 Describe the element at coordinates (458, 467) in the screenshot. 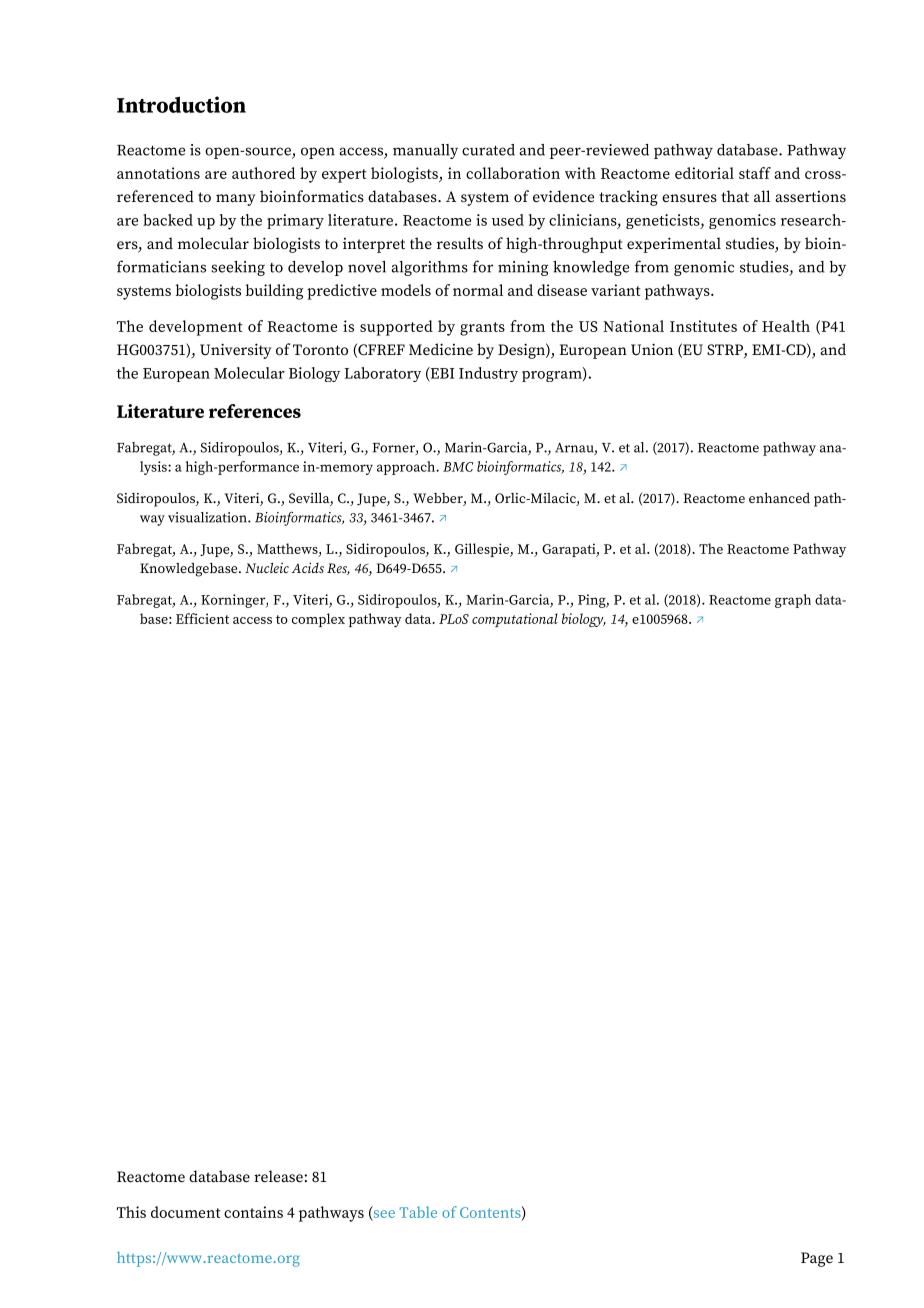

I see `BMC` at that location.
